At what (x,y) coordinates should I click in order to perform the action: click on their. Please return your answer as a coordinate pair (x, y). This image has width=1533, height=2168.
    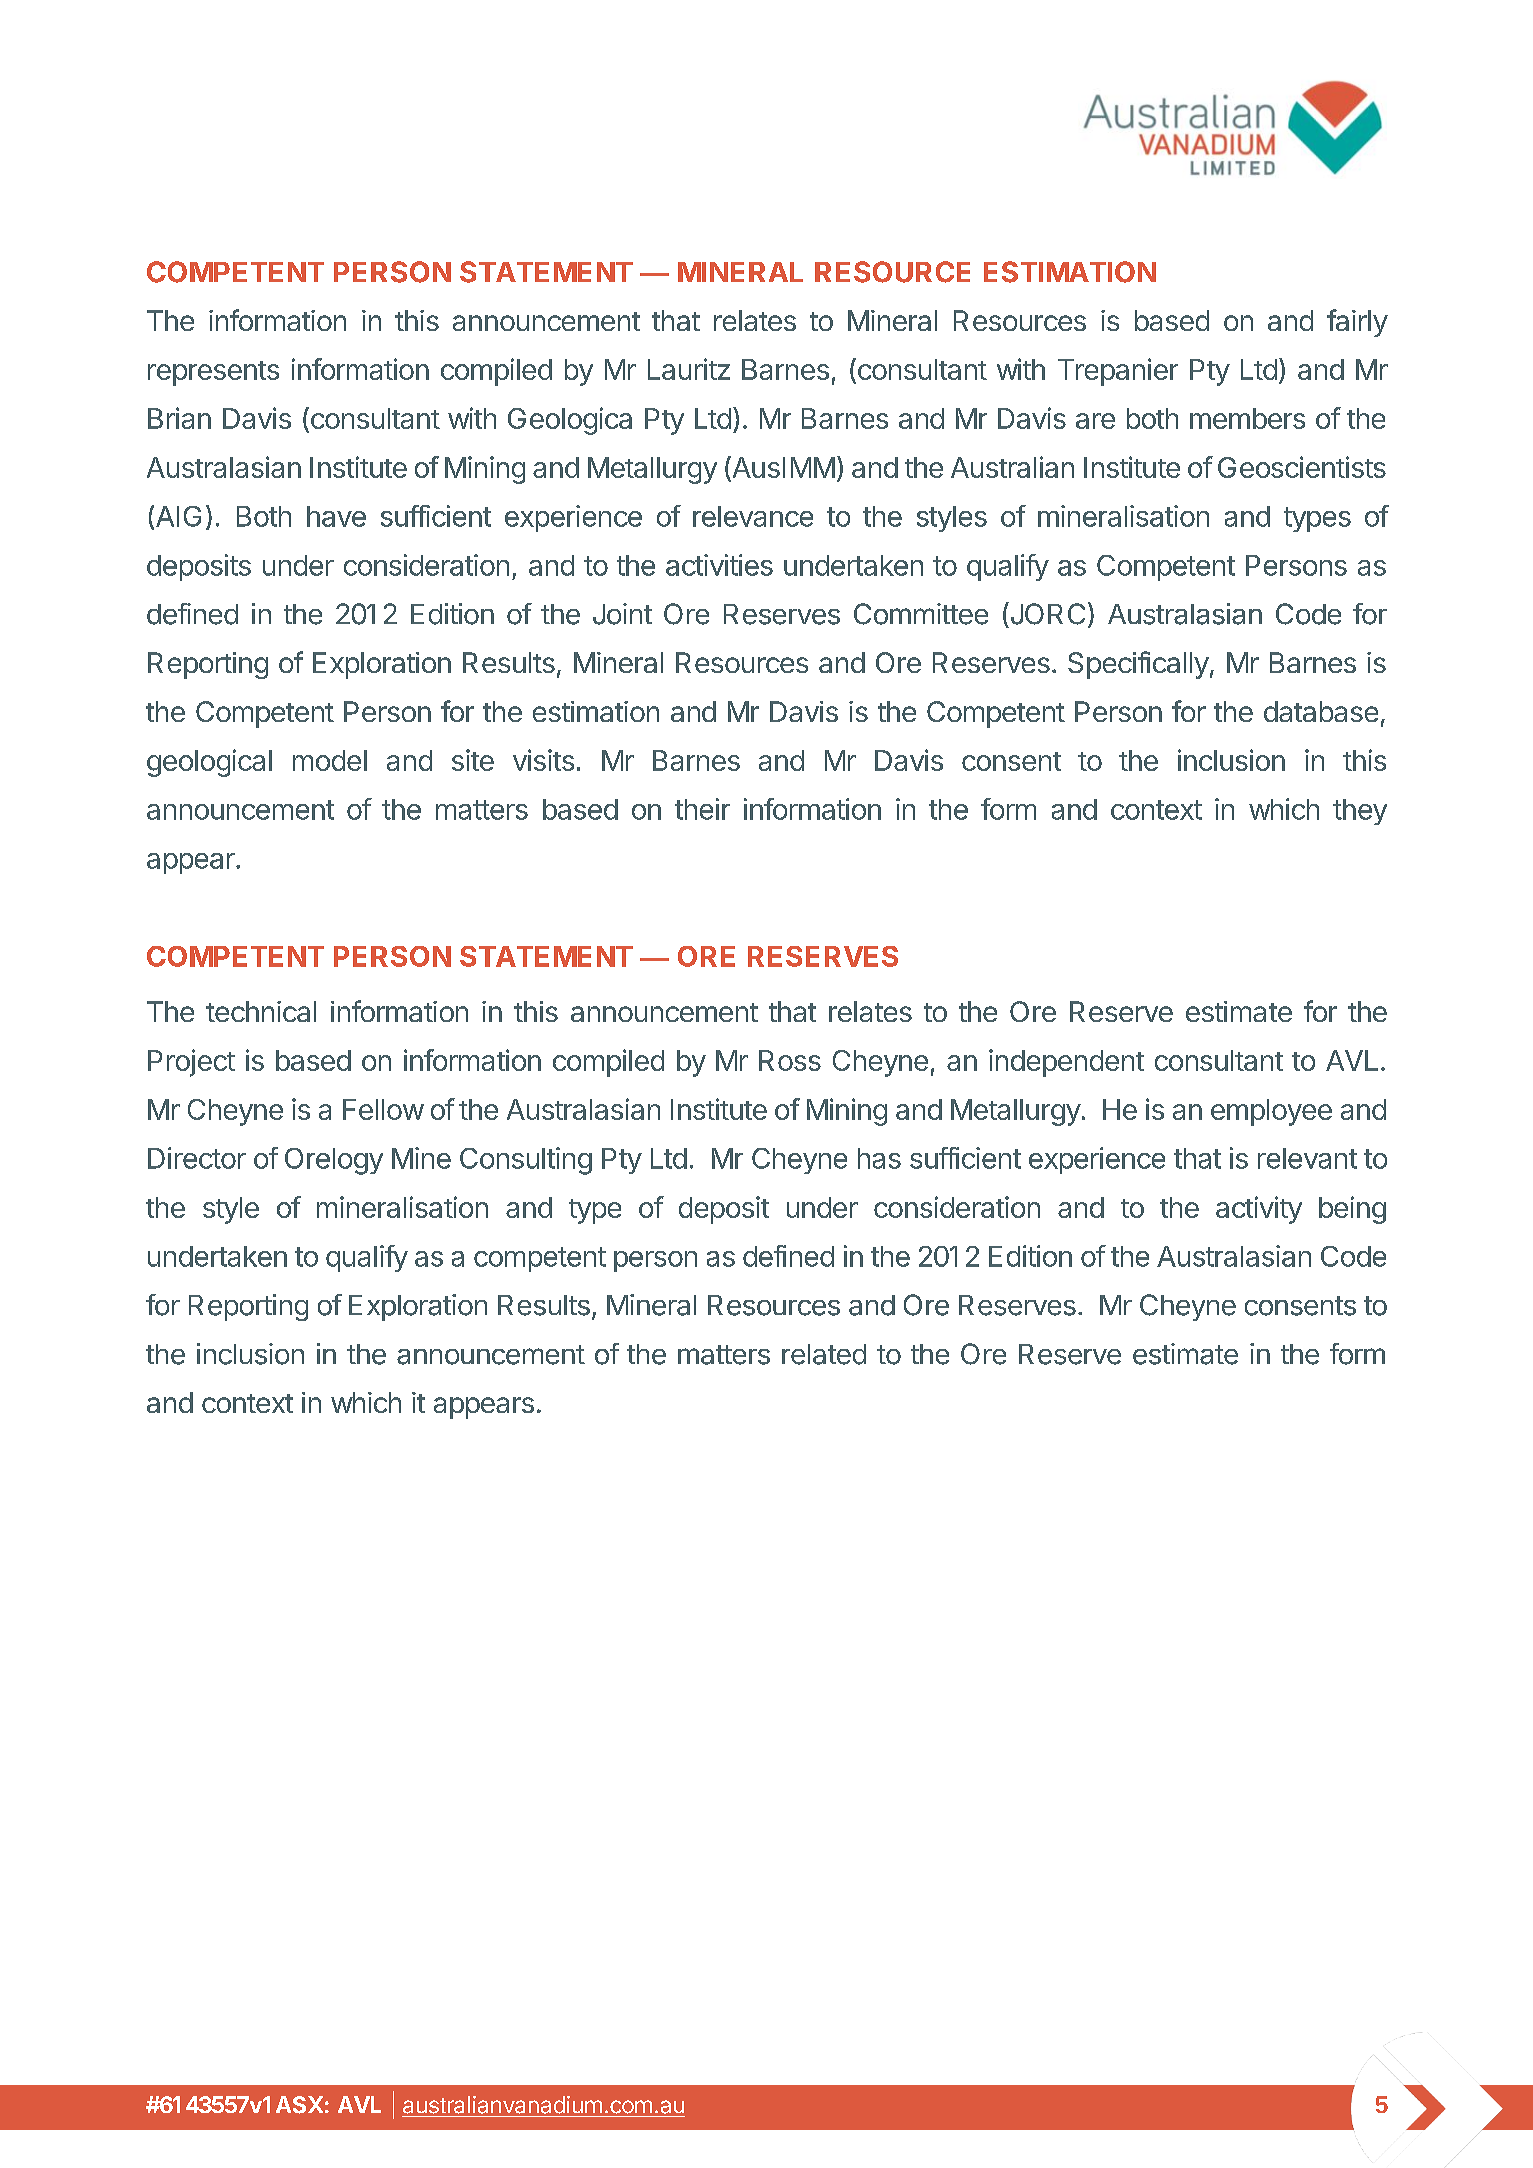
    Looking at the image, I should click on (702, 809).
